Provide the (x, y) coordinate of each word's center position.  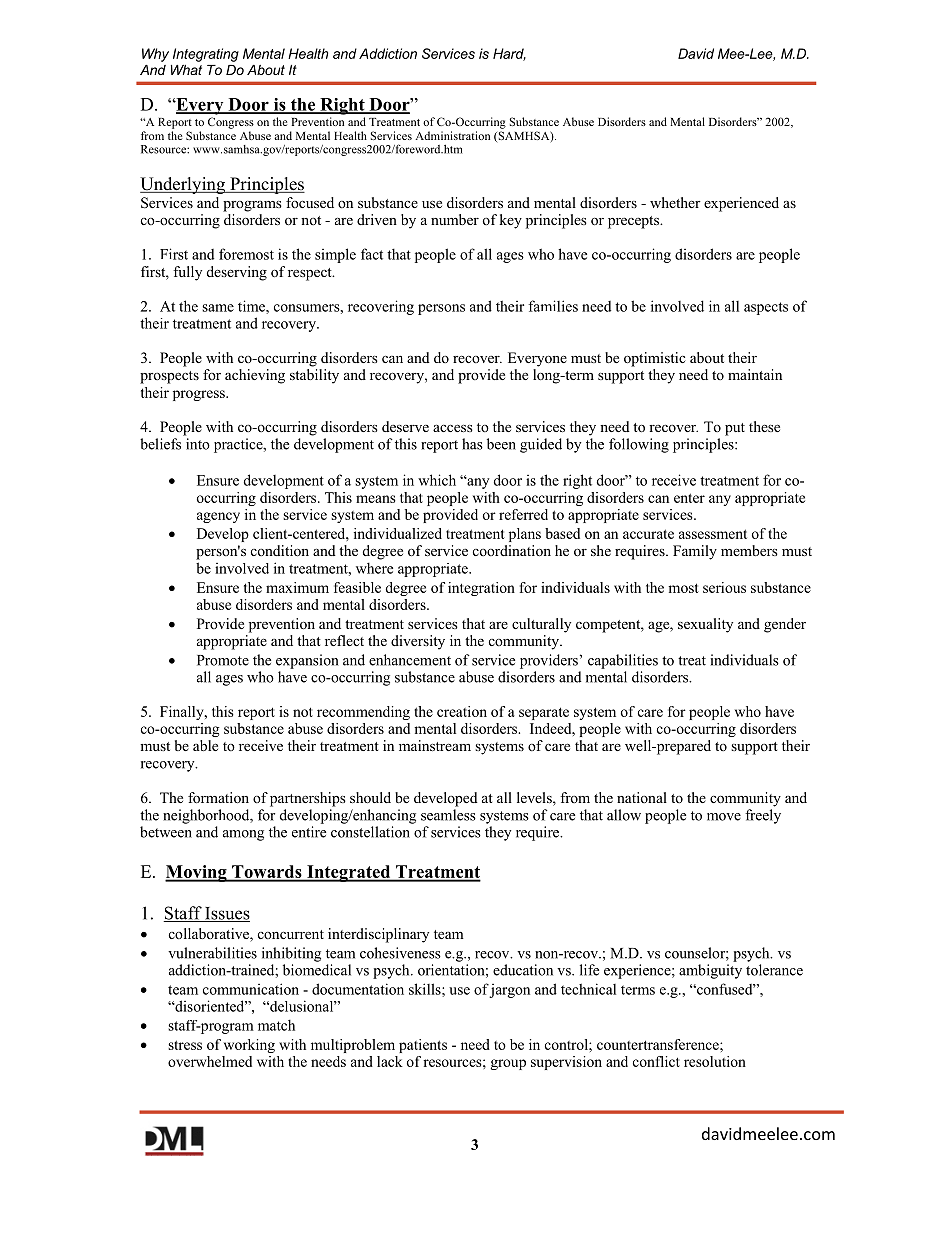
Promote (223, 660)
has (472, 444)
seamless (448, 815)
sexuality (705, 625)
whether (675, 202)
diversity (418, 642)
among (243, 835)
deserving (237, 273)
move (724, 817)
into (198, 444)
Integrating (206, 55)
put (735, 429)
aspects (766, 308)
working (249, 1046)
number (455, 219)
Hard (509, 54)
